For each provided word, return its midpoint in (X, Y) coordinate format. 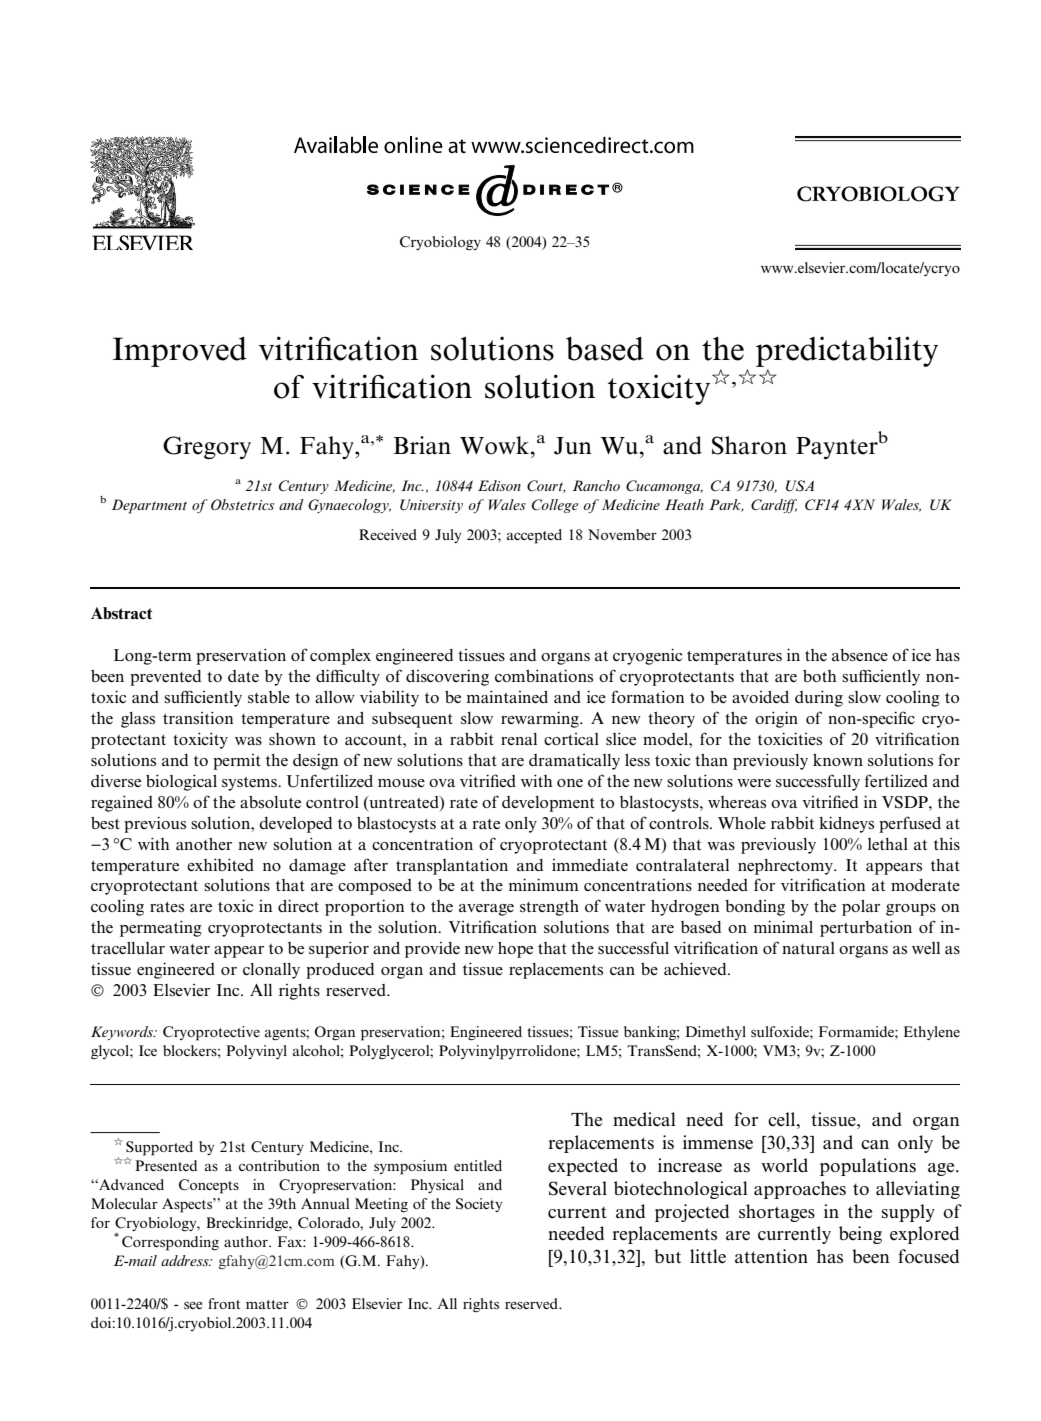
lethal (888, 844)
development (548, 804)
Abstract (121, 613)
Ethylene (932, 1033)
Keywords (123, 1033)
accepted (534, 536)
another (204, 844)
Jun (573, 446)
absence (860, 655)
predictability (847, 351)
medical (644, 1119)
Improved (180, 352)
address (186, 1260)
